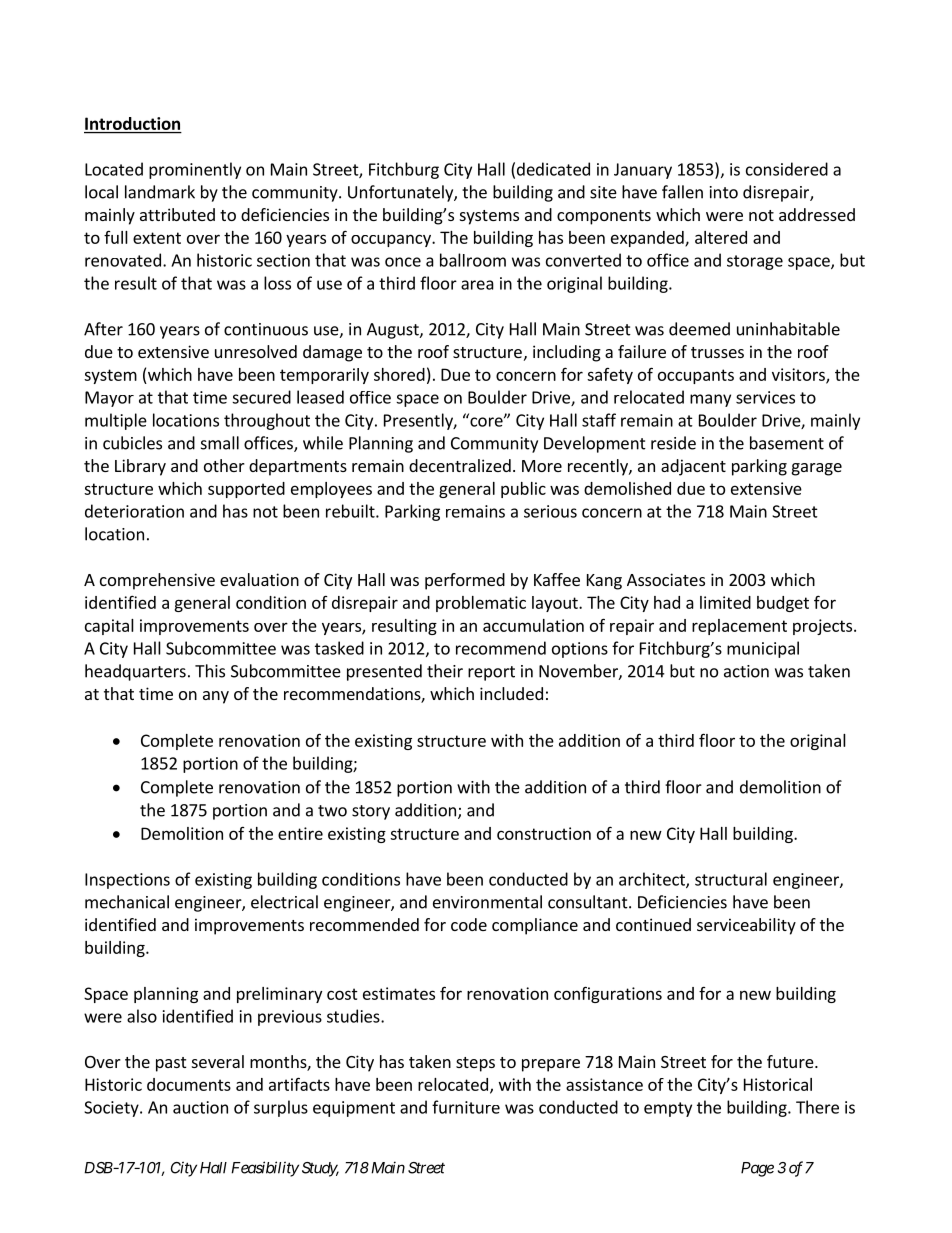  I want to click on adjacent, so click(693, 467).
